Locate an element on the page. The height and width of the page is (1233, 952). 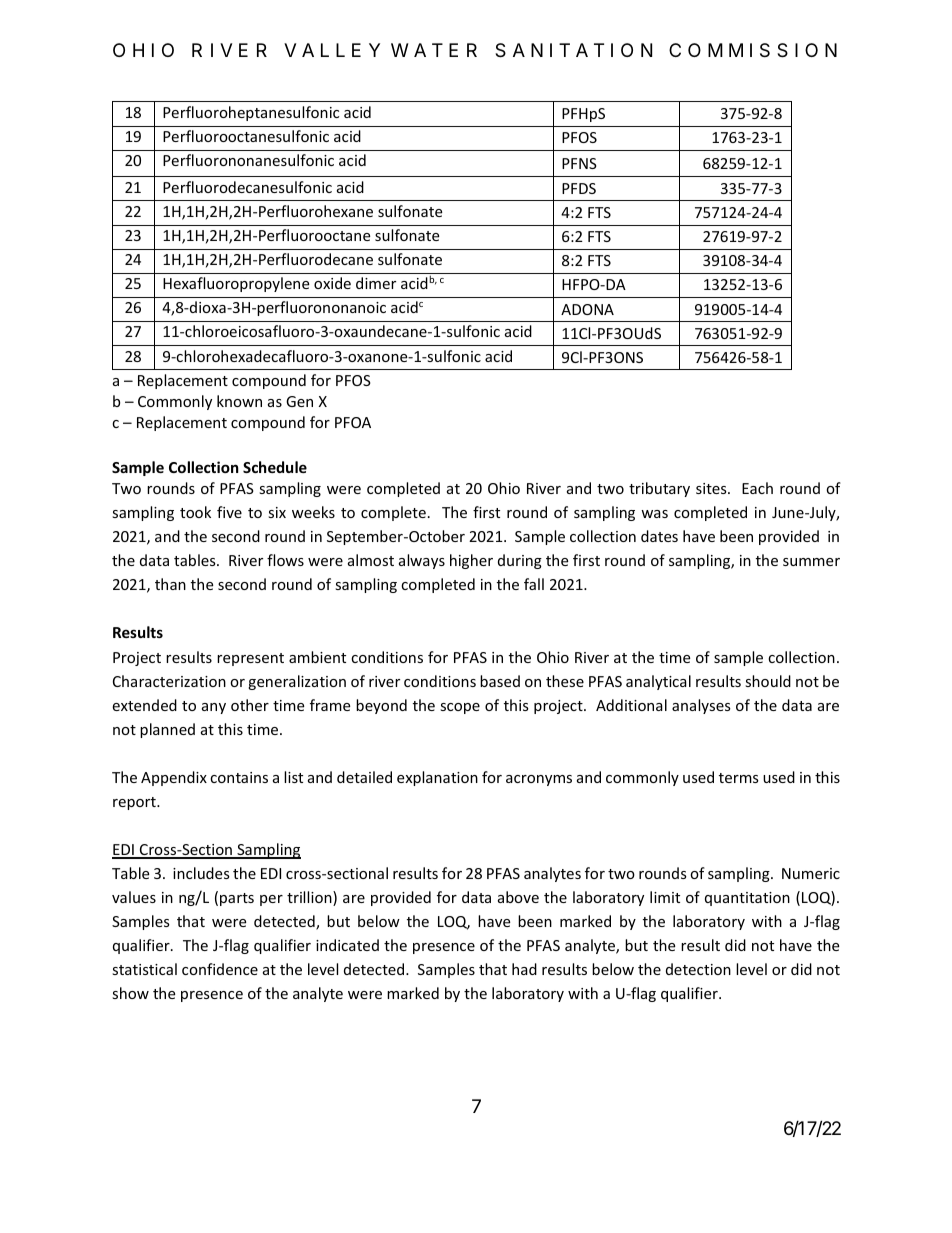
had is located at coordinates (524, 969).
